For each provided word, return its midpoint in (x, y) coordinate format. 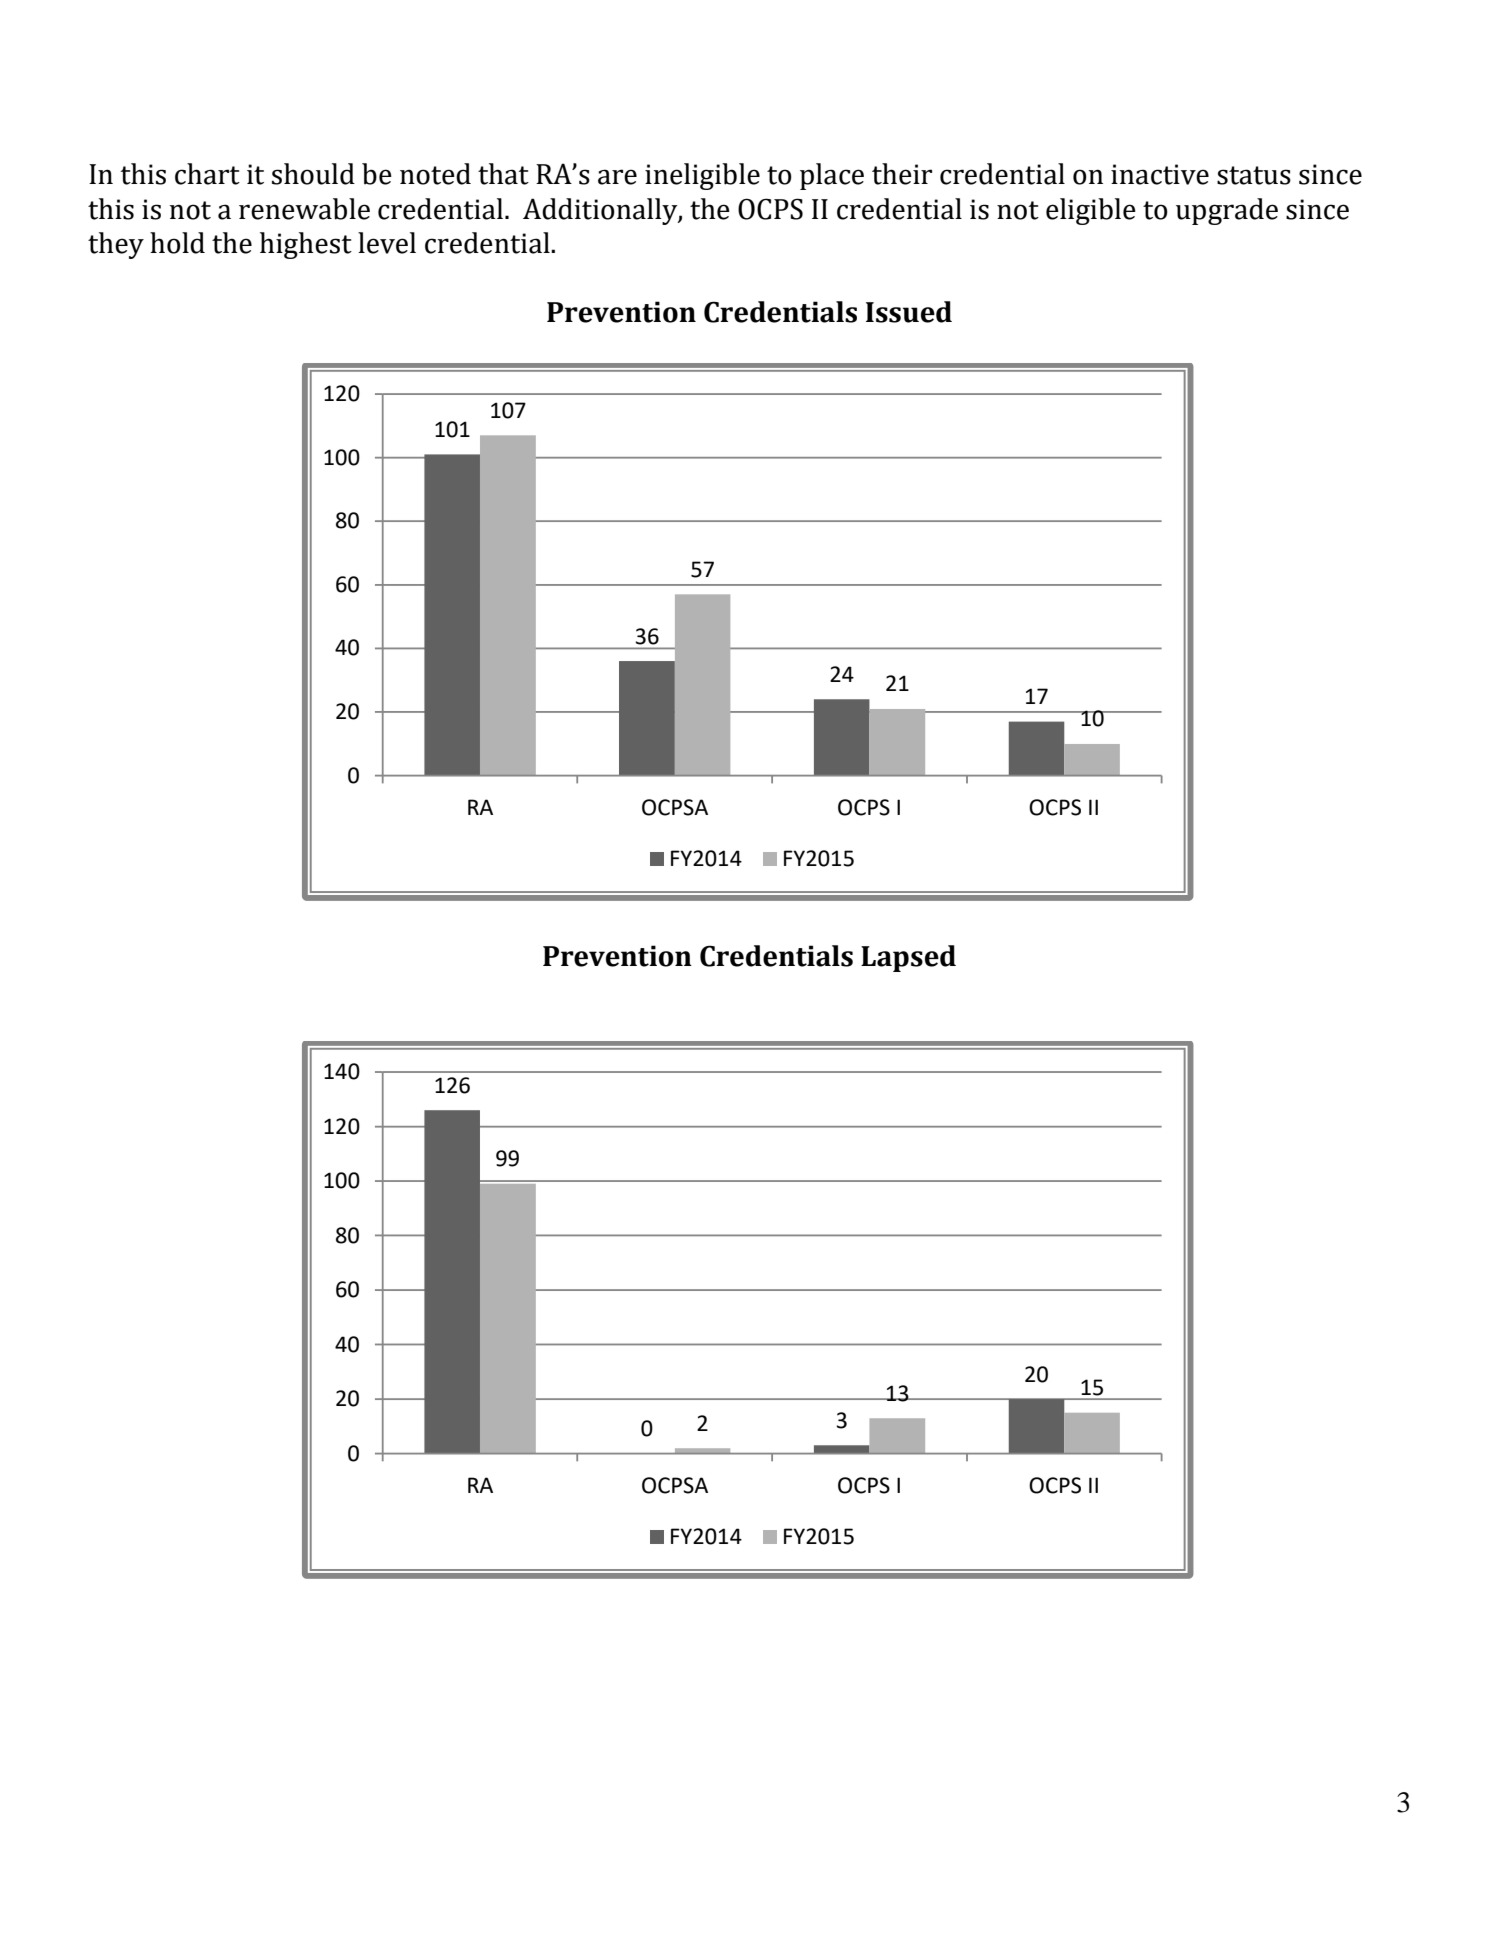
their (902, 174)
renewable (304, 209)
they (116, 245)
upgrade (1227, 211)
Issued (909, 312)
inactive (1160, 174)
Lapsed (908, 958)
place (832, 176)
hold (177, 243)
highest (306, 245)
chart (207, 174)
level (387, 243)
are (617, 177)
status (1254, 175)
